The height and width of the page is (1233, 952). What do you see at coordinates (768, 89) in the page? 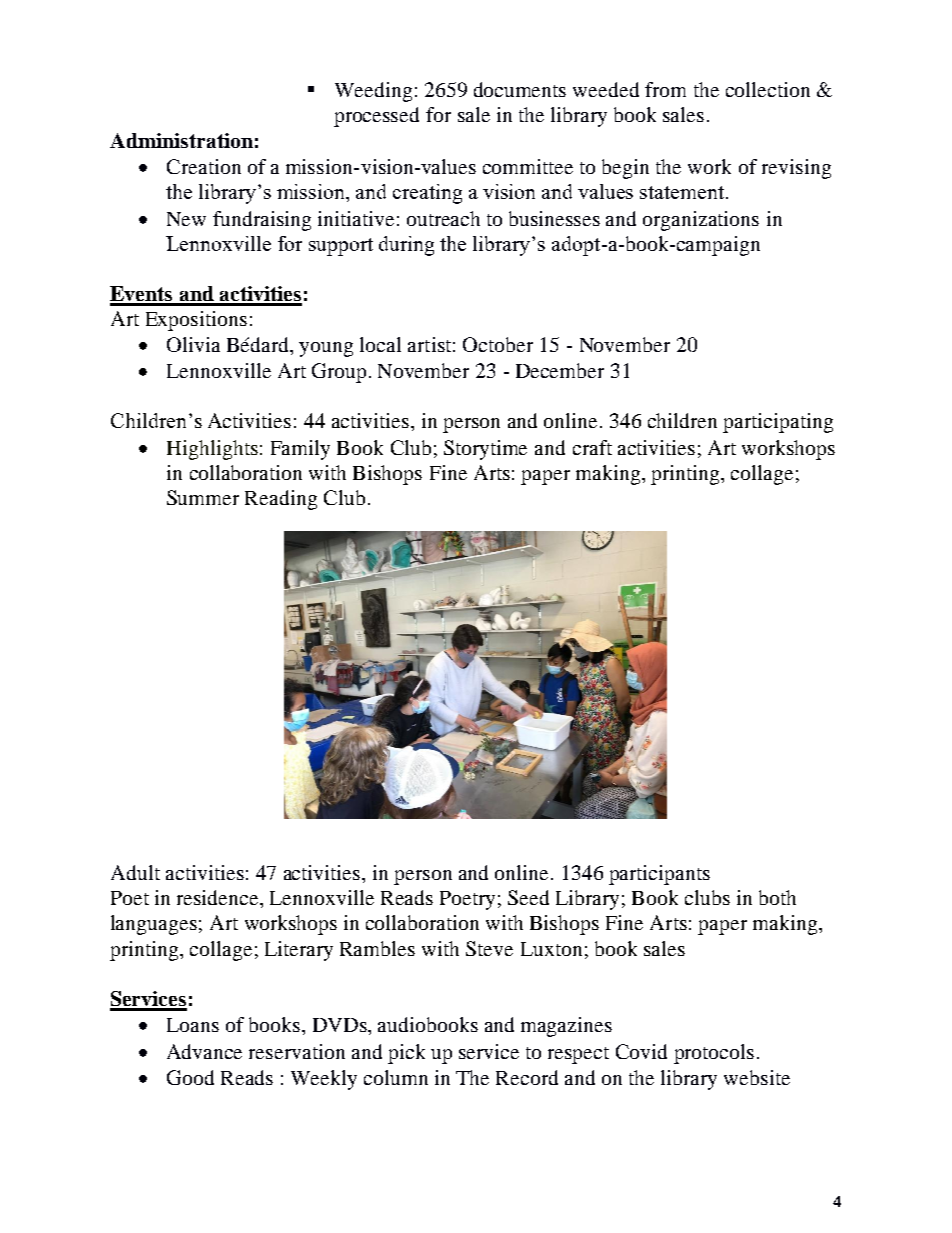
I see `collection` at bounding box center [768, 89].
